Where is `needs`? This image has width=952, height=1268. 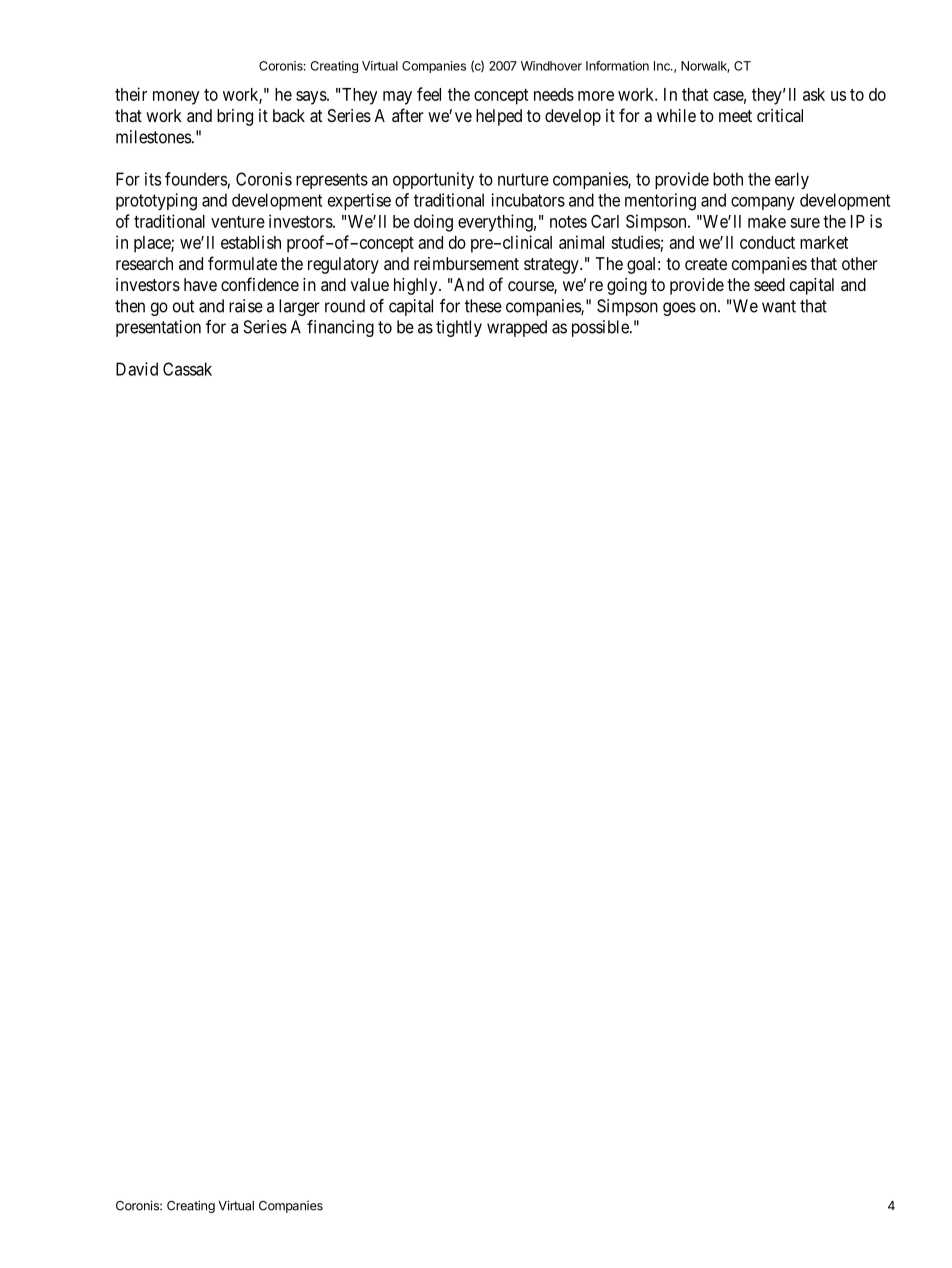 needs is located at coordinates (554, 94).
